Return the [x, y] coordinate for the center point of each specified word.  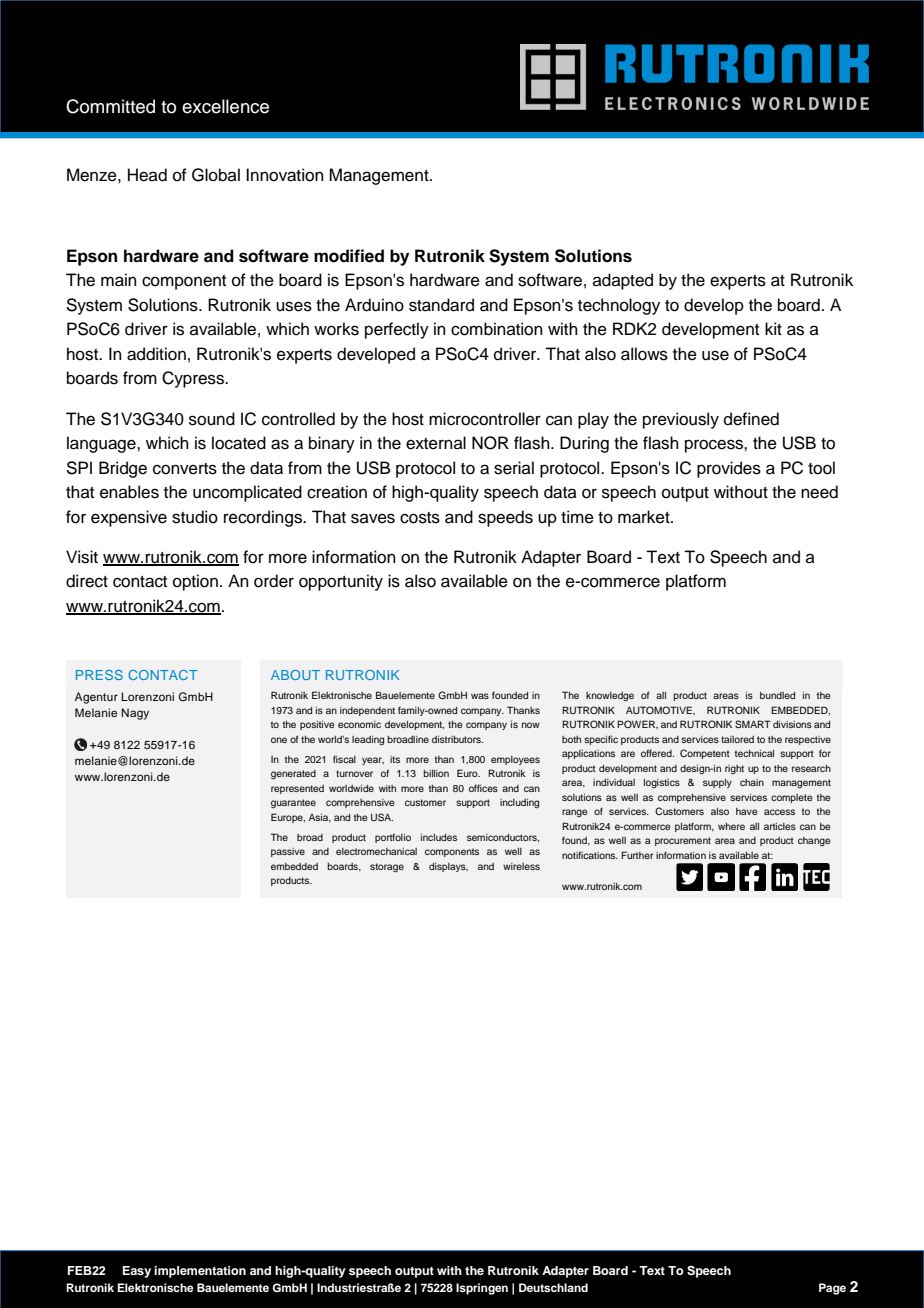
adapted [623, 281]
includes [439, 837]
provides [729, 469]
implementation [200, 1272]
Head [147, 175]
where [731, 826]
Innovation [285, 175]
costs [420, 518]
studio [195, 517]
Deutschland [553, 1287]
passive [288, 852]
